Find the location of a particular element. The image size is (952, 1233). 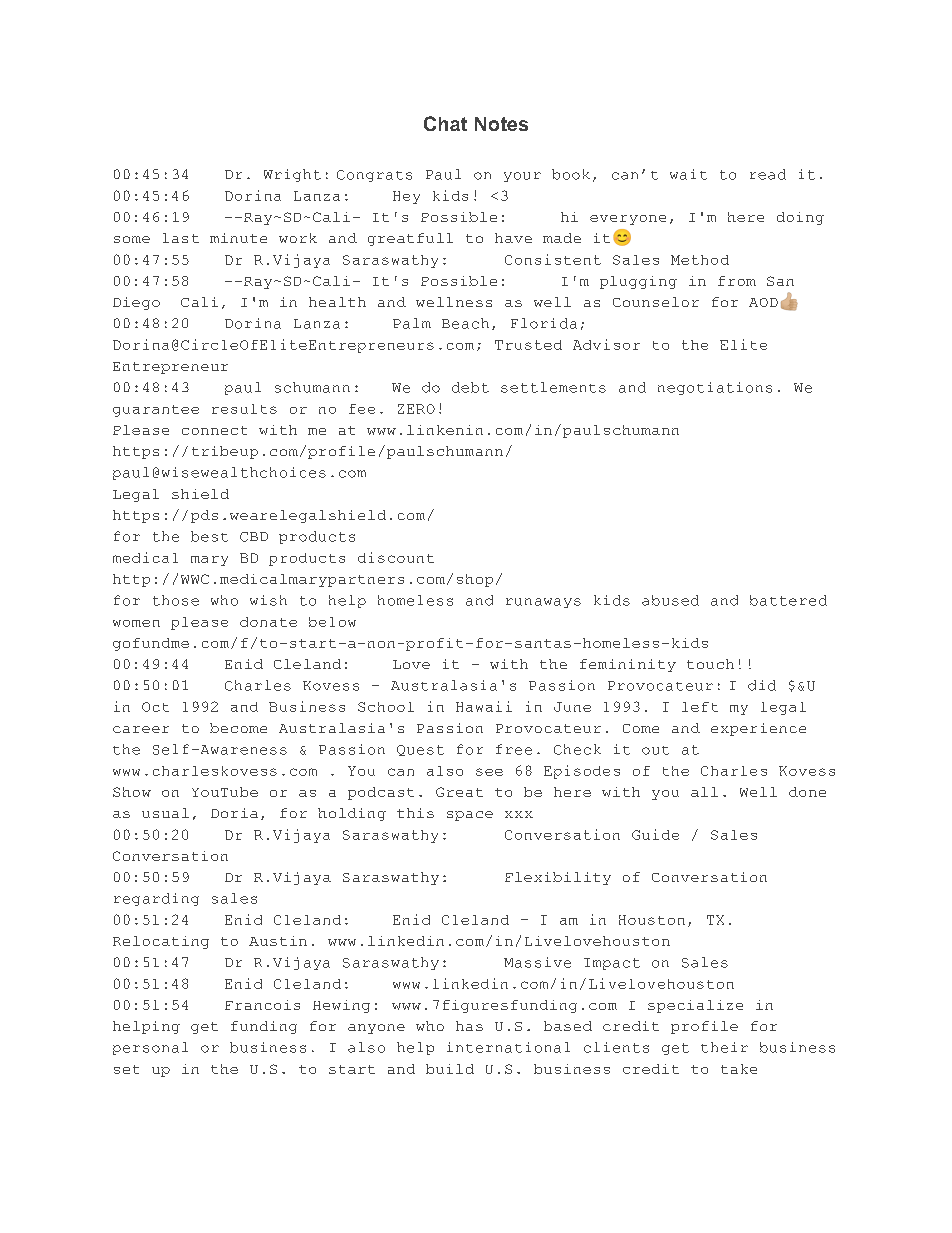

see is located at coordinates (489, 772).
